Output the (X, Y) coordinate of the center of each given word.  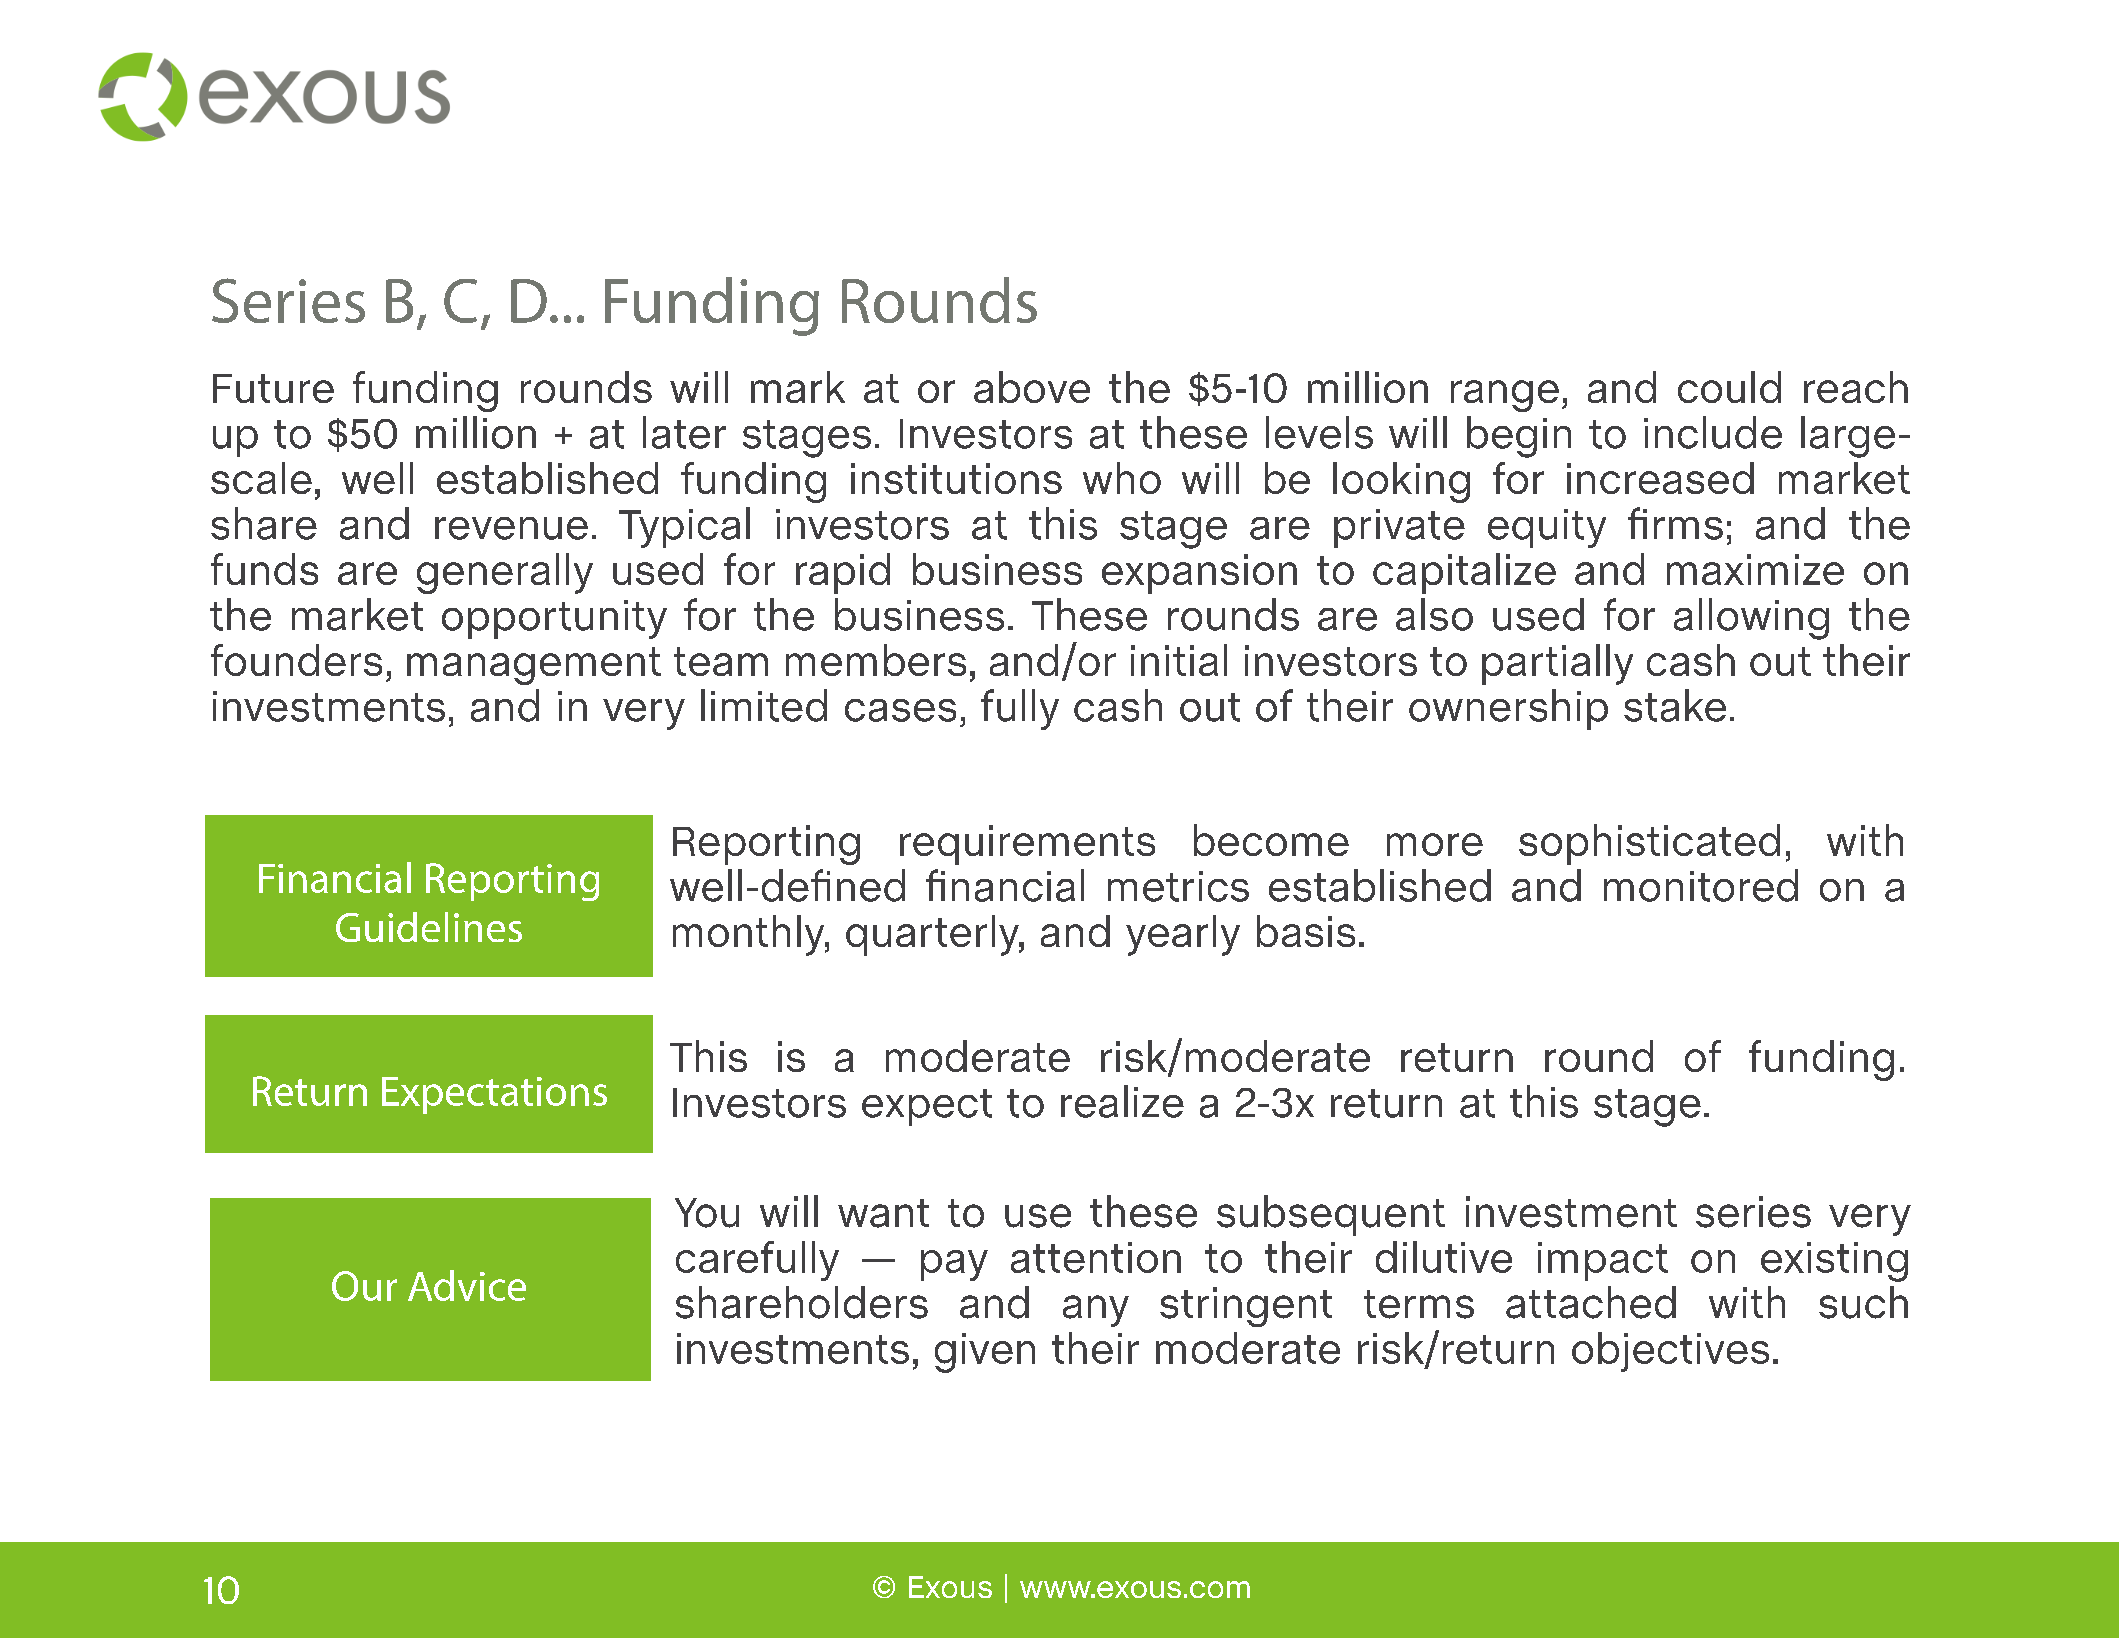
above (1032, 387)
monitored (1701, 885)
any (1096, 1311)
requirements (1027, 845)
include (1713, 432)
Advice (467, 1285)
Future (273, 388)
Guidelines (429, 927)
